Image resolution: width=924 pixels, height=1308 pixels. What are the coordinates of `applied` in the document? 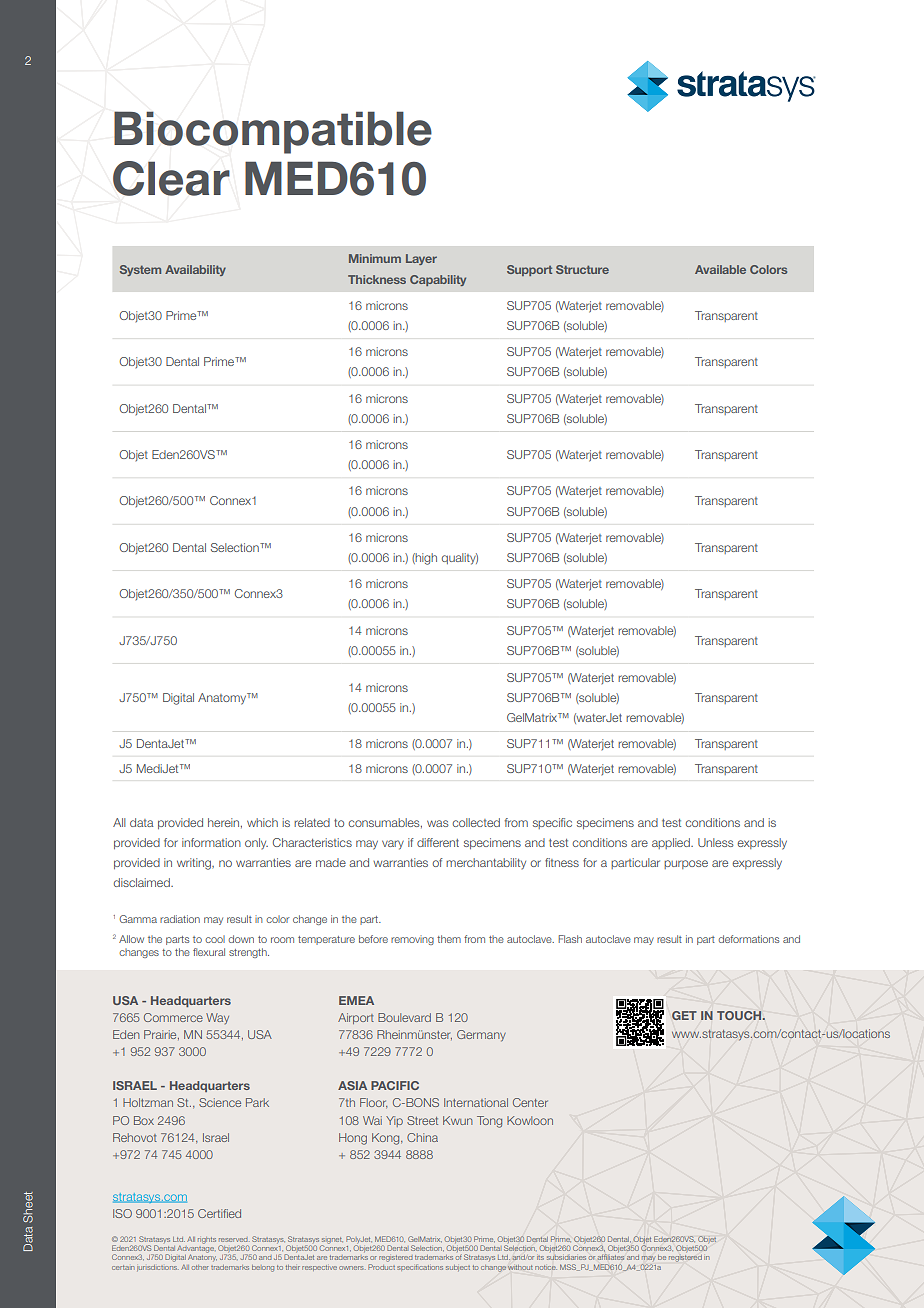 It's located at (672, 843).
